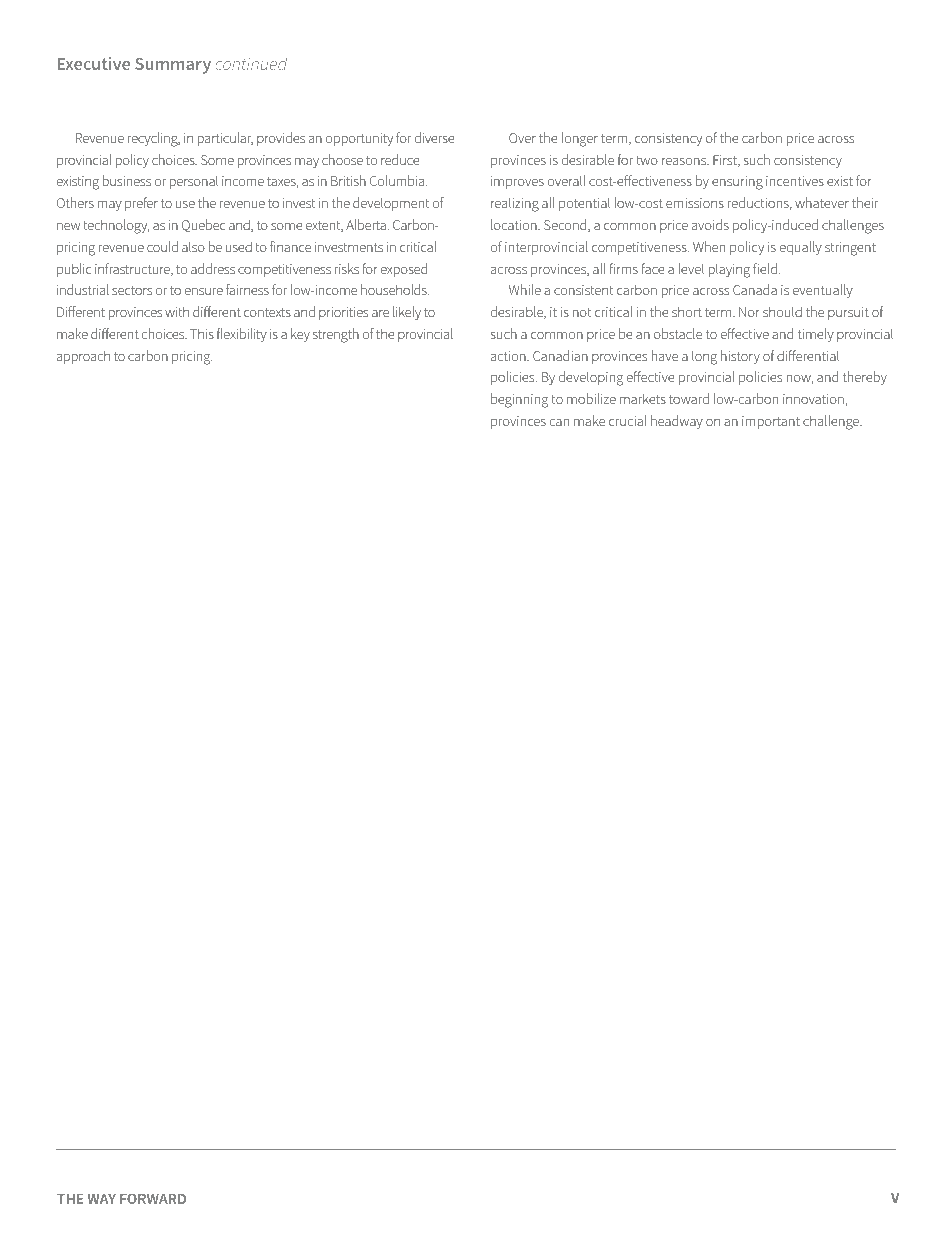  Describe the element at coordinates (771, 422) in the screenshot. I see `important` at that location.
